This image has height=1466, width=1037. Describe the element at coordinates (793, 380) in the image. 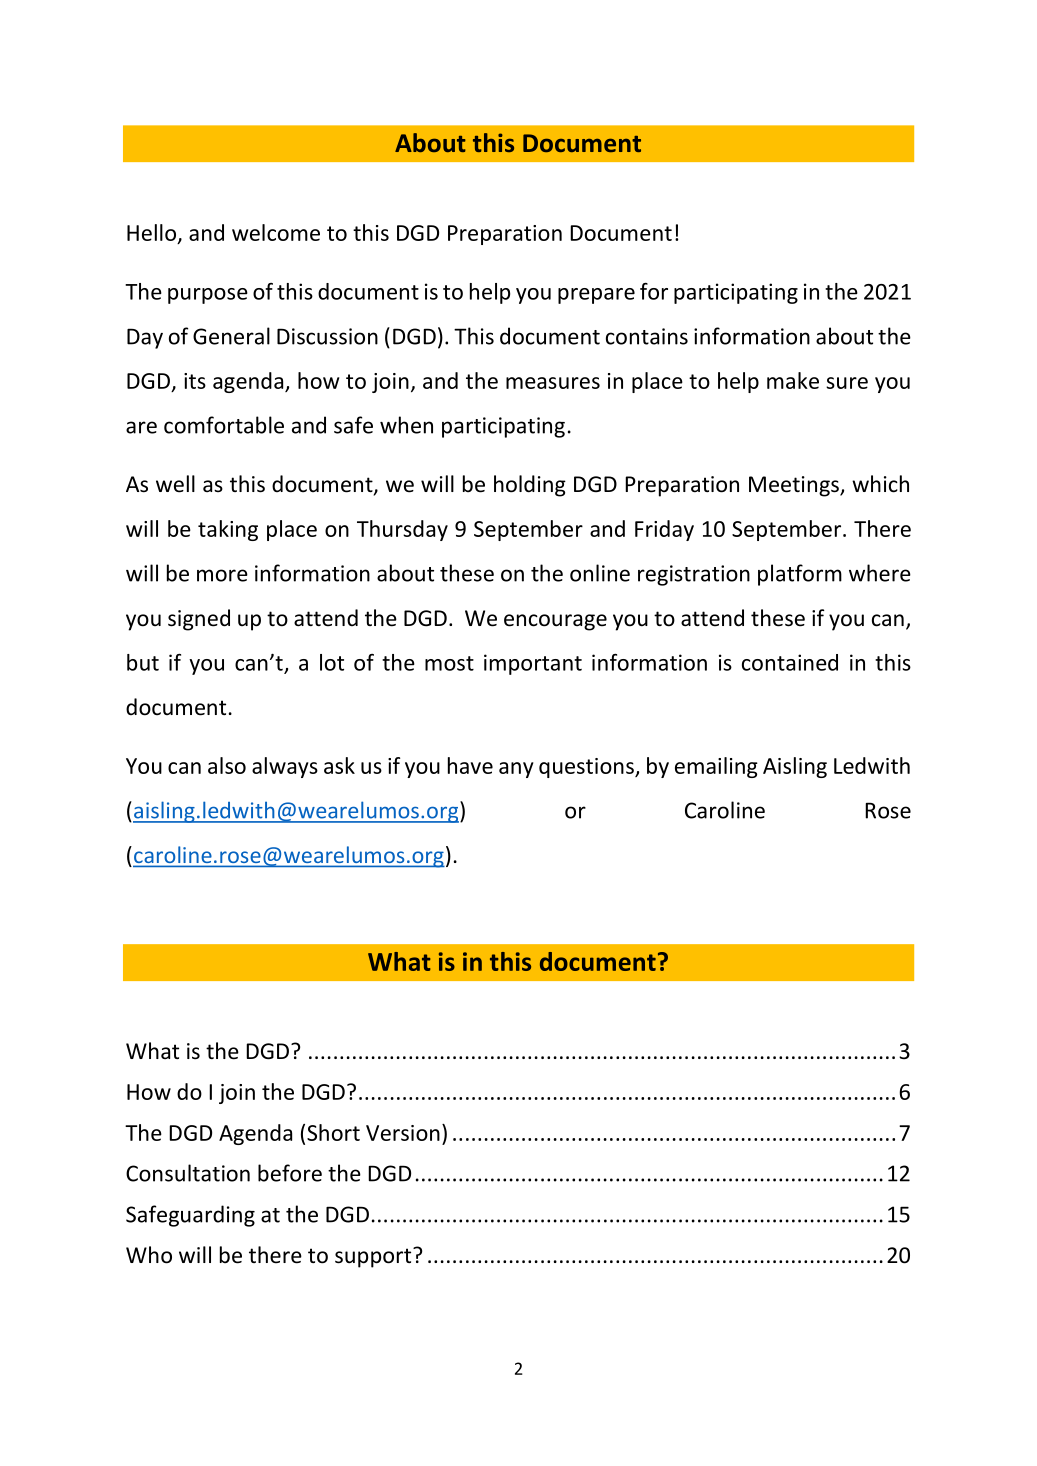

I see `make` at that location.
